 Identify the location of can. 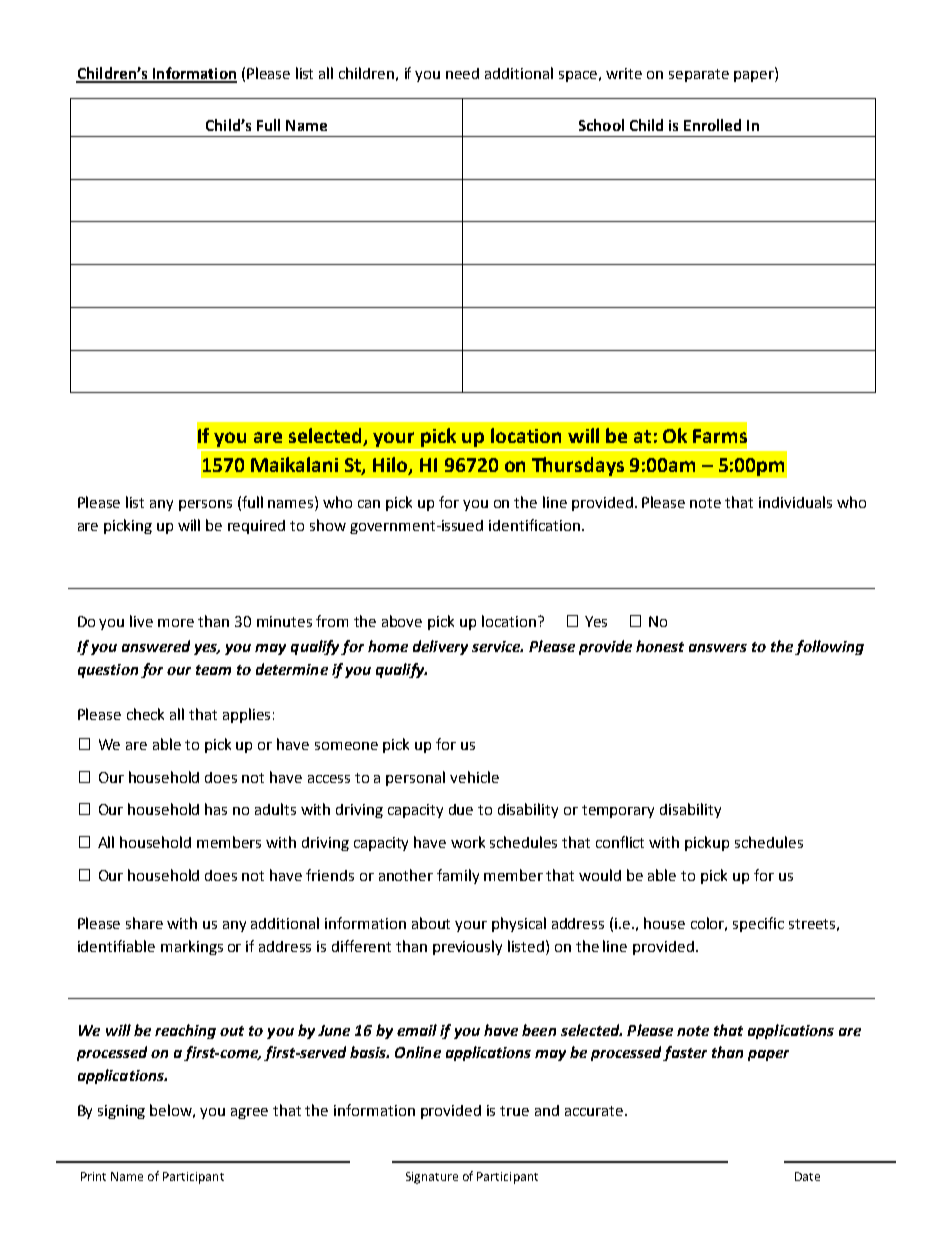
(369, 504).
